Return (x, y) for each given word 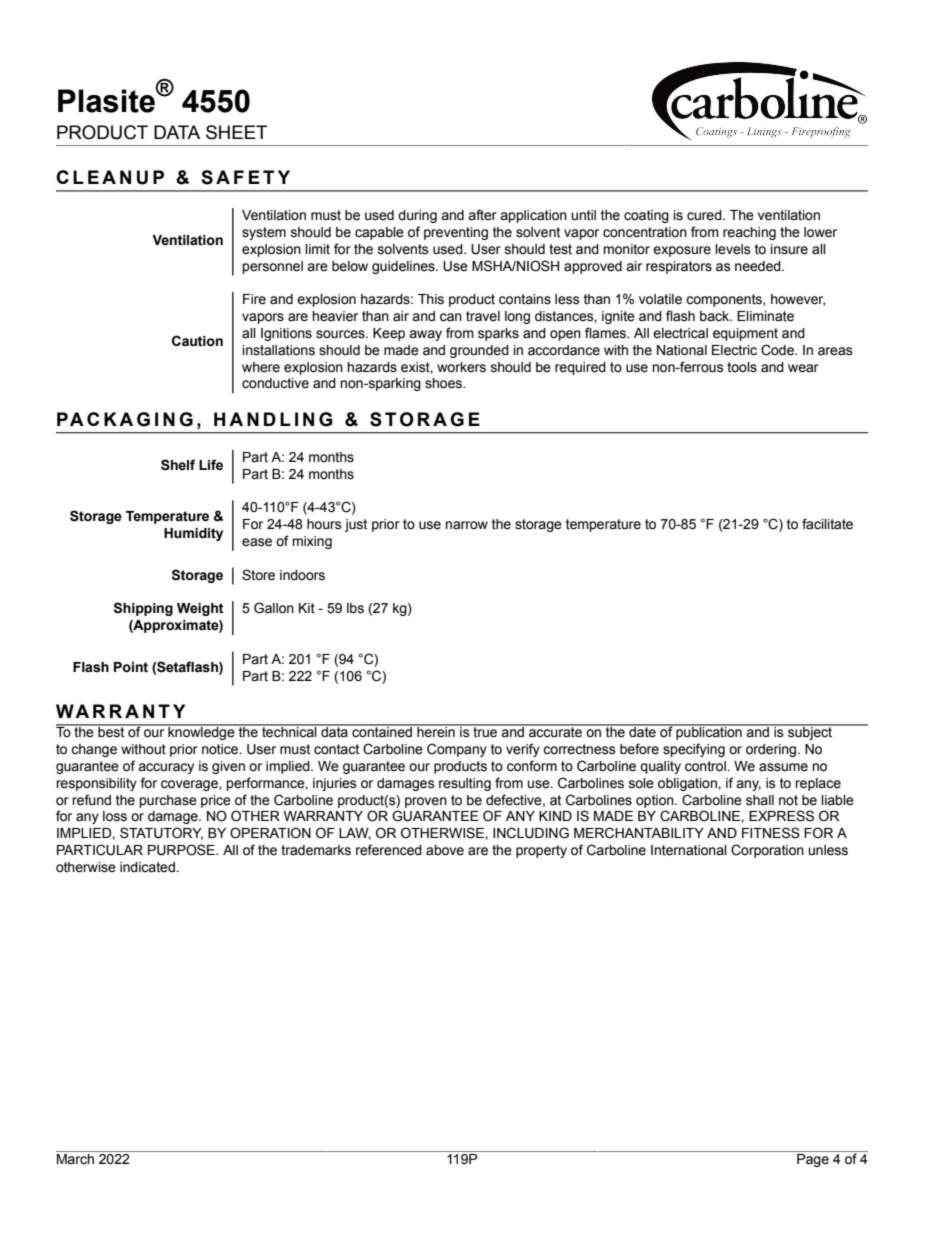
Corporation (767, 851)
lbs (355, 608)
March (75, 1159)
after (482, 215)
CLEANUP (110, 177)
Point (131, 667)
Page (813, 1160)
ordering (772, 750)
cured (705, 215)
